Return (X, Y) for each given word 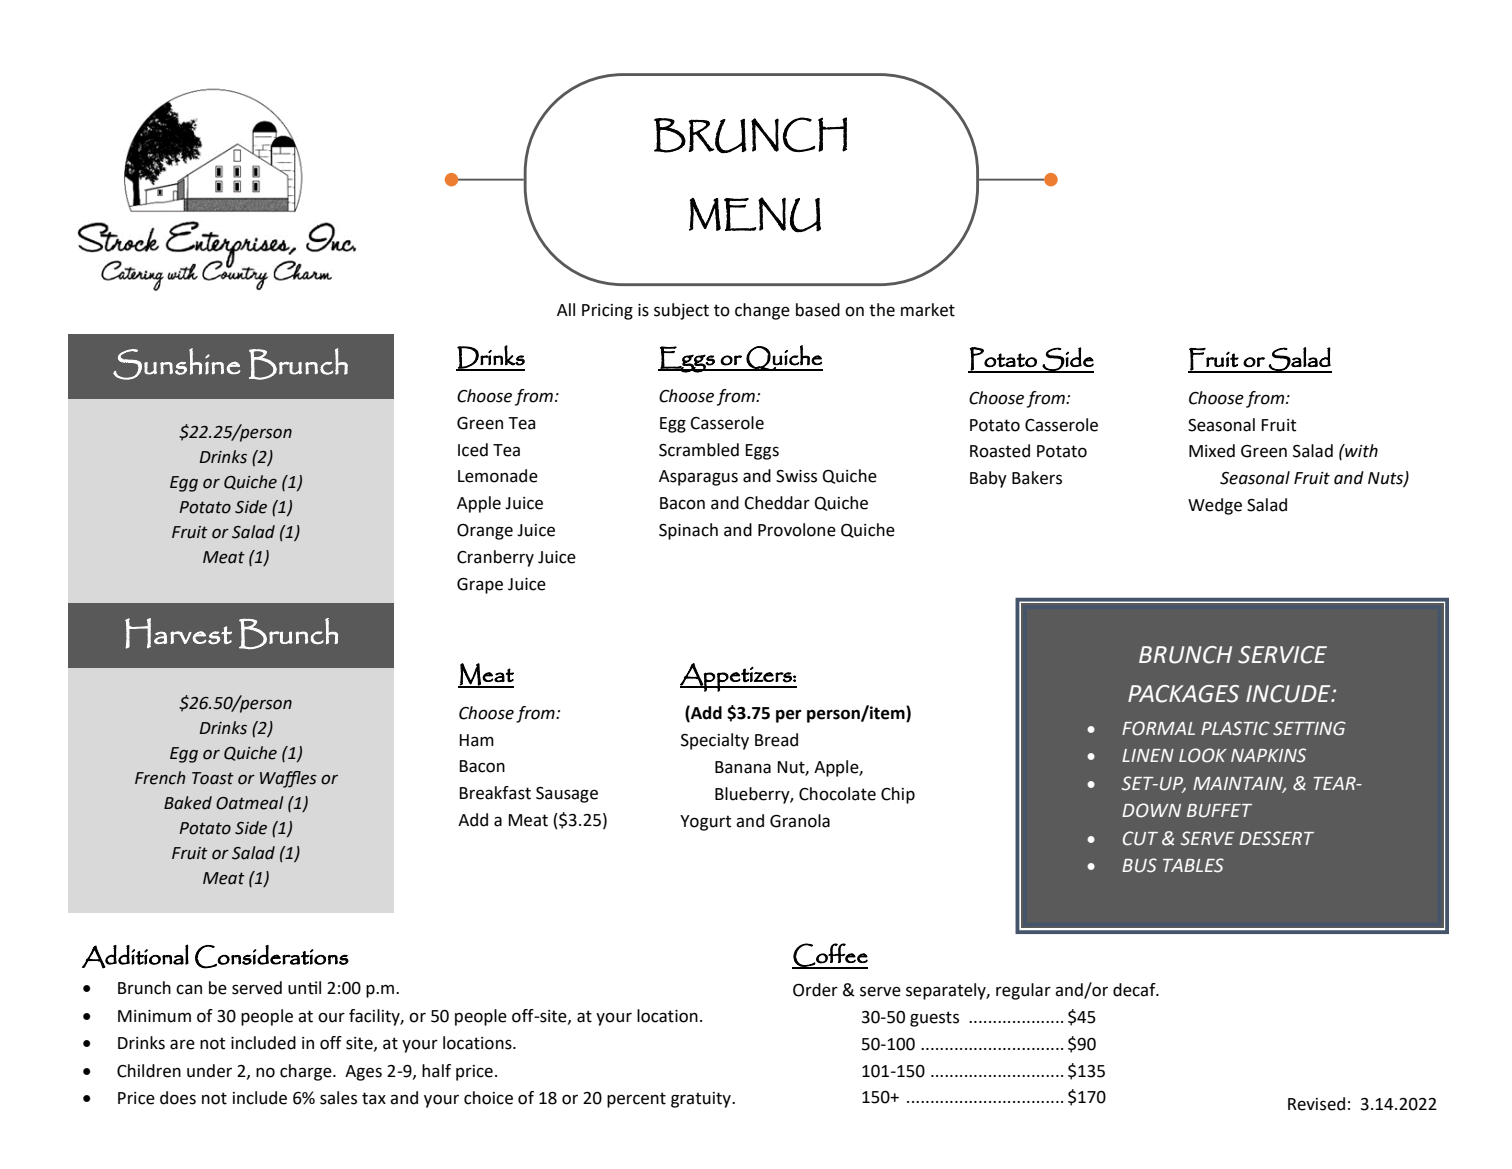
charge (307, 1072)
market (928, 310)
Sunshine (176, 364)
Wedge (1215, 506)
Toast (213, 778)
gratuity (702, 1100)
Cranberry (495, 558)
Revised (1316, 1104)
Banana (743, 767)
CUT (1140, 838)
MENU (755, 215)
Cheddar (777, 503)
